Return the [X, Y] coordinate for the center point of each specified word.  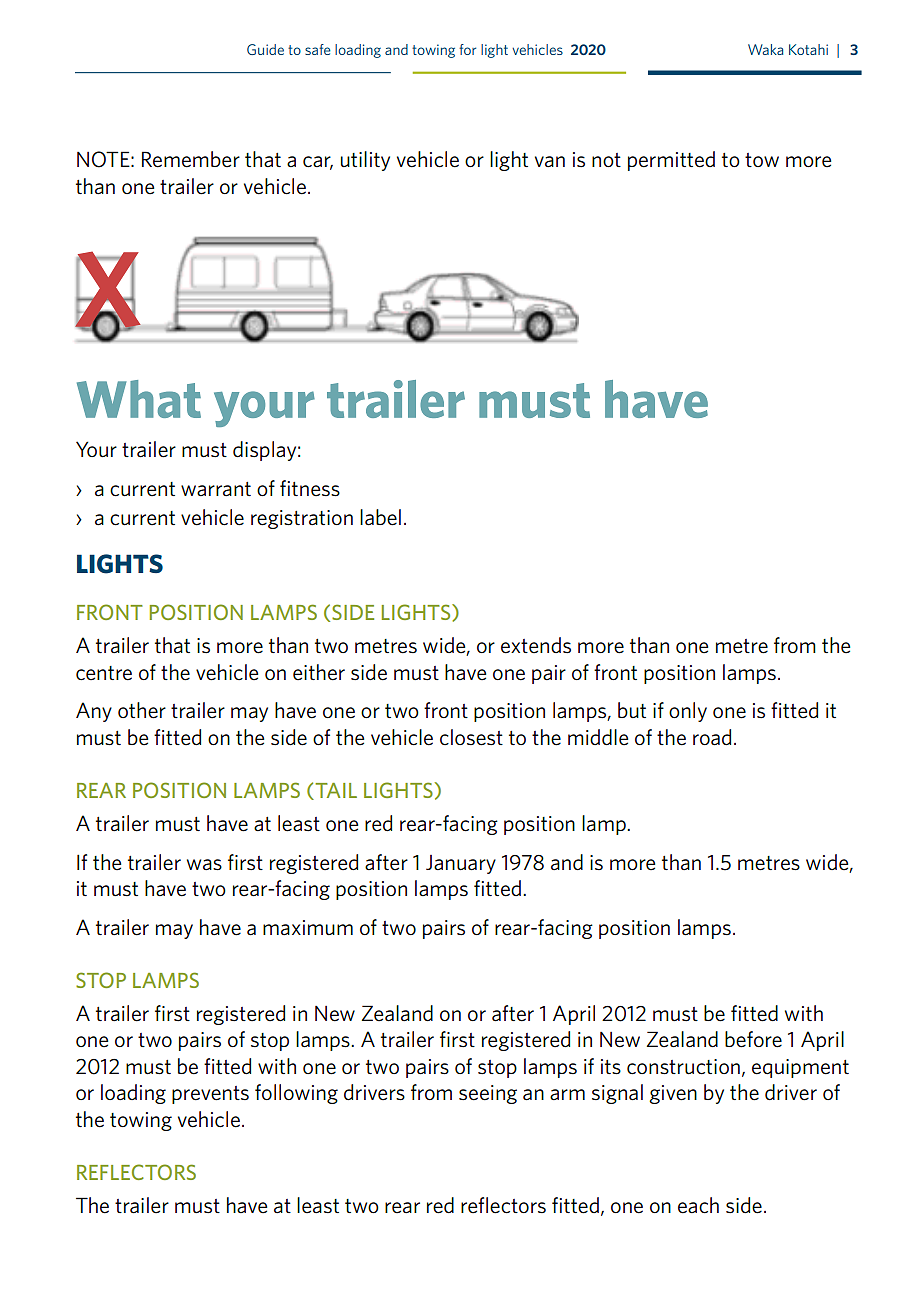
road [712, 737]
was [204, 865]
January [461, 864]
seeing [488, 1094]
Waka [765, 49]
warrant [216, 489]
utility [365, 161]
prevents [210, 1095]
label [380, 517]
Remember [191, 159]
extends [536, 645]
